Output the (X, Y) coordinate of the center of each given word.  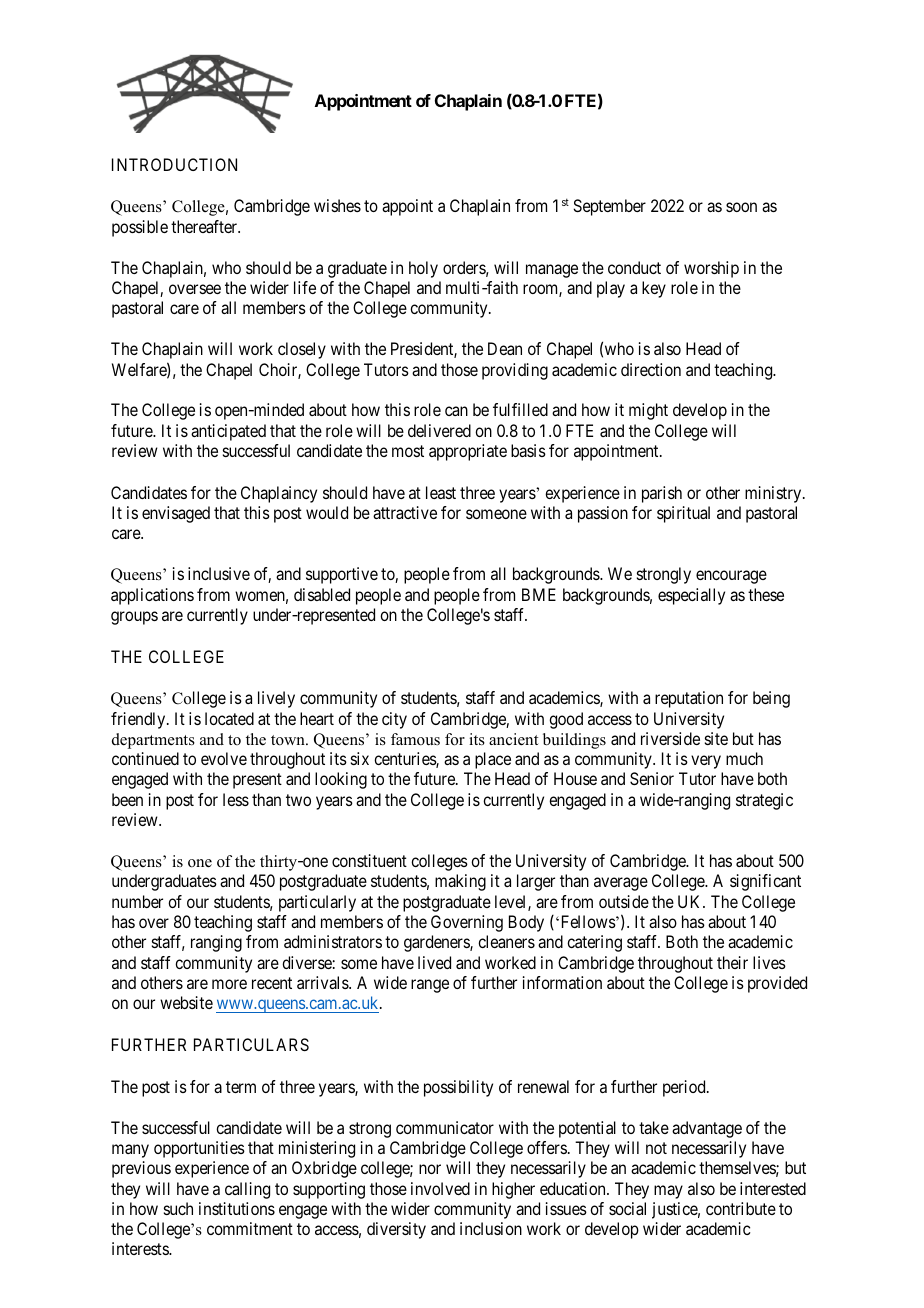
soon (741, 207)
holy (423, 269)
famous (415, 739)
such (178, 1208)
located (229, 718)
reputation (689, 699)
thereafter (205, 226)
